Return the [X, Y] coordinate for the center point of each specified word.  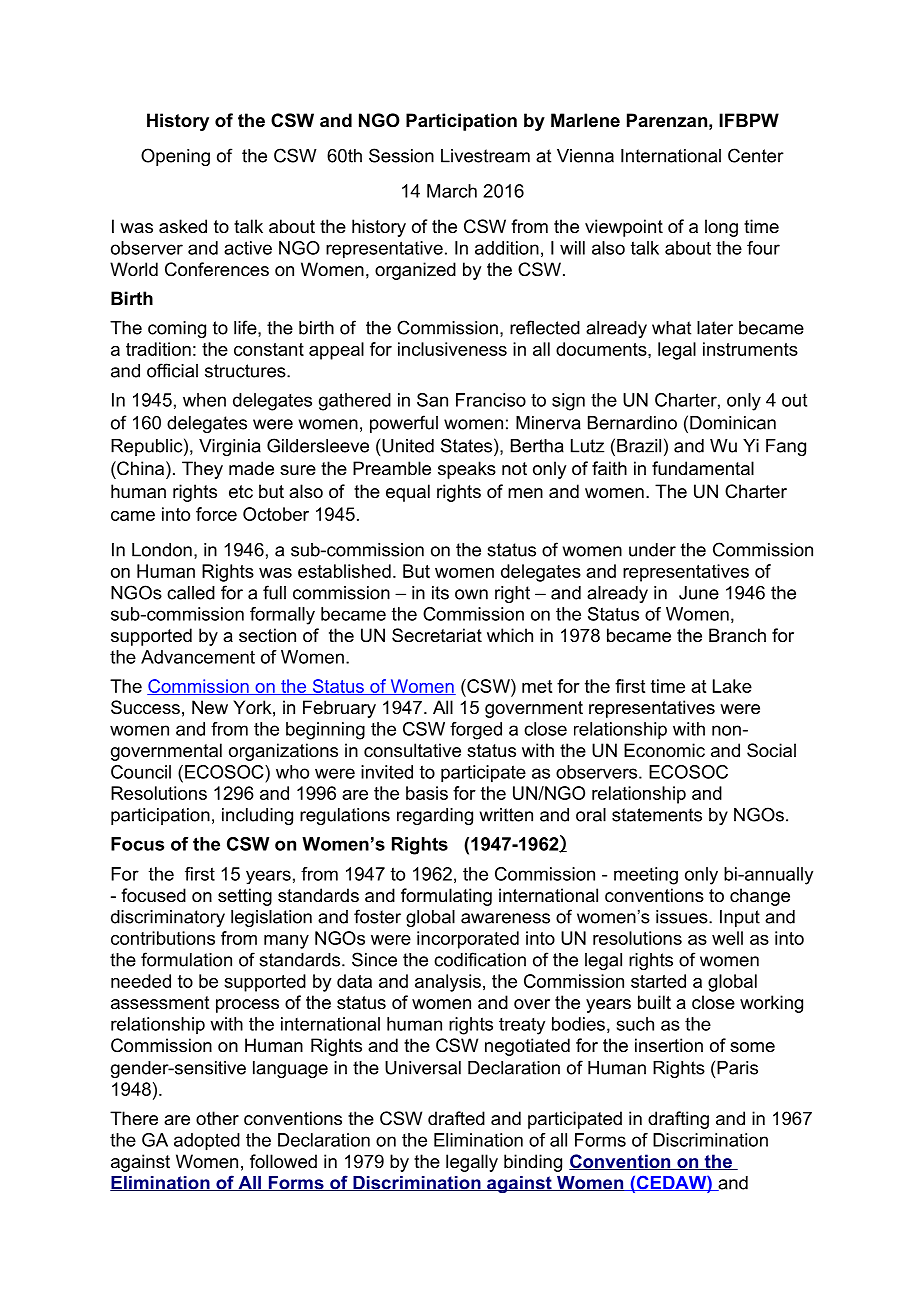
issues [683, 917]
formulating [446, 897]
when [204, 400]
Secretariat [437, 635]
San [432, 400]
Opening [175, 157]
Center [756, 155]
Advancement [198, 657]
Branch [737, 635]
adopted [207, 1142]
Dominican [733, 423]
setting [245, 897]
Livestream [485, 156]
